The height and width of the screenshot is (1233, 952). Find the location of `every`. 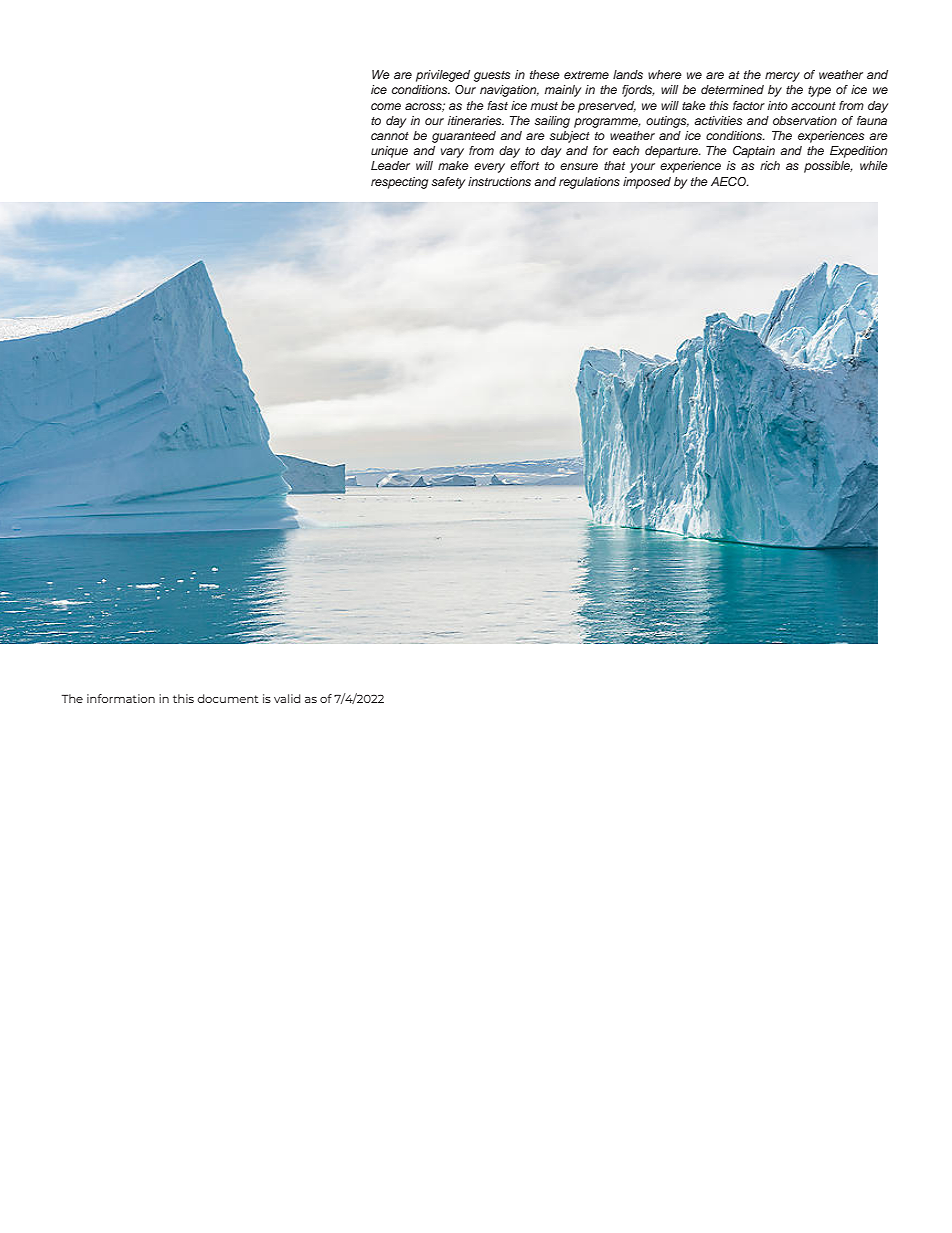

every is located at coordinates (489, 168).
